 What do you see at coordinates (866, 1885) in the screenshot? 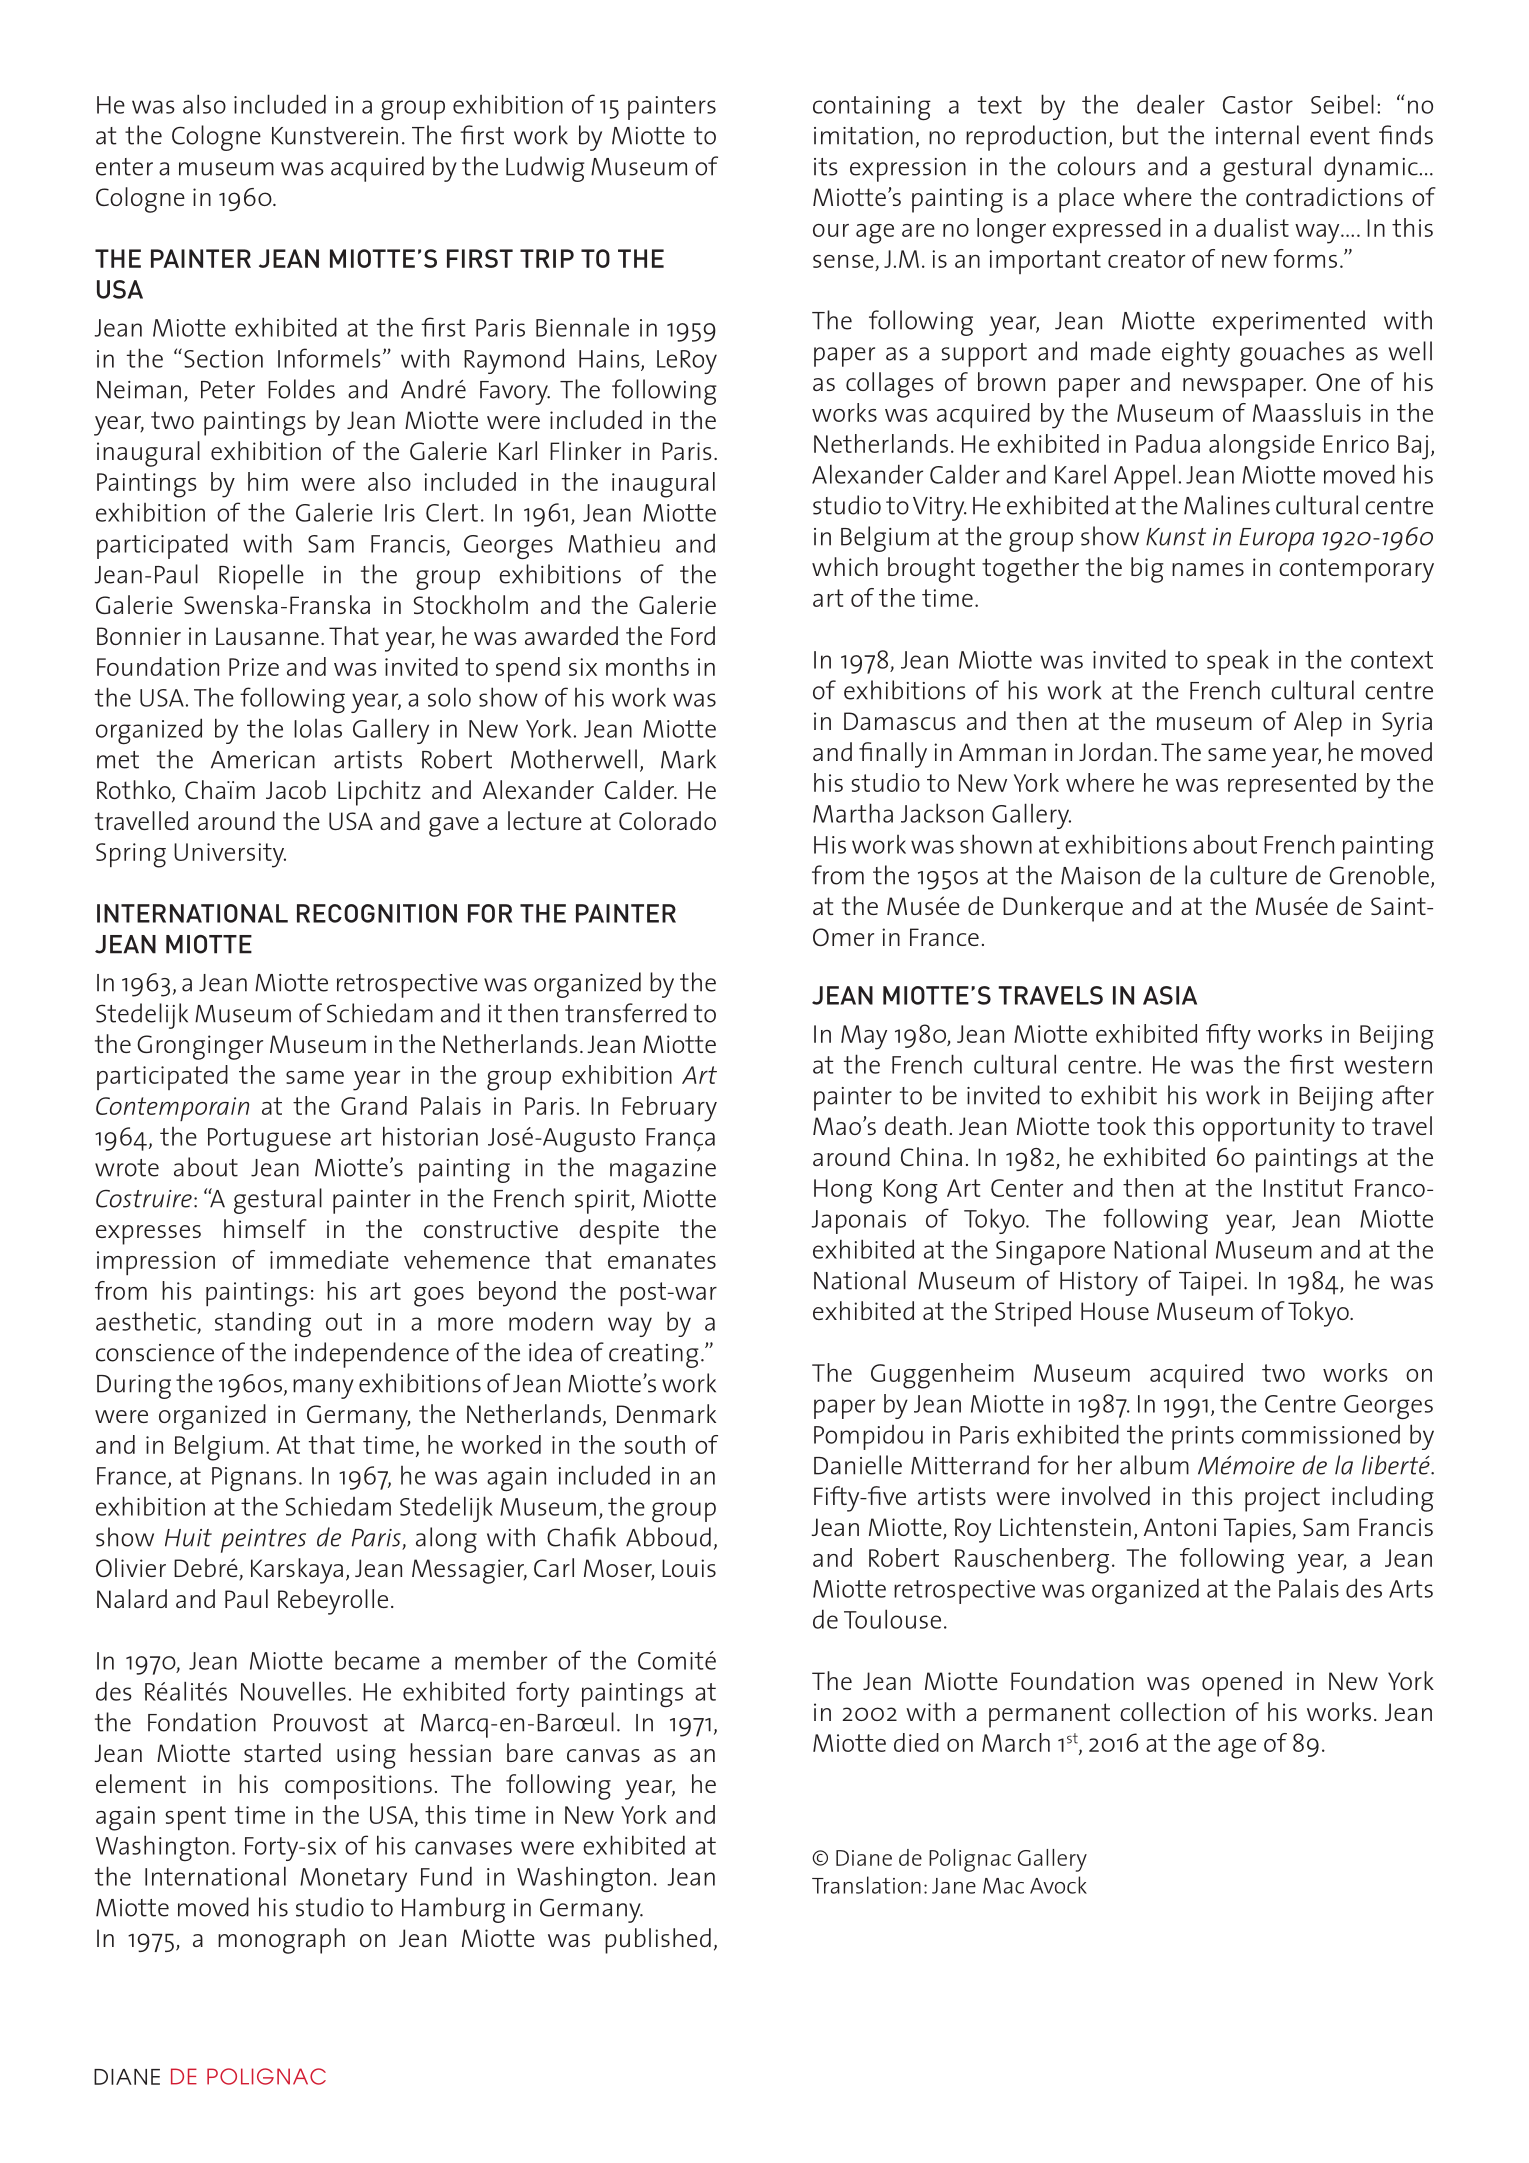
I see `Translation` at bounding box center [866, 1885].
